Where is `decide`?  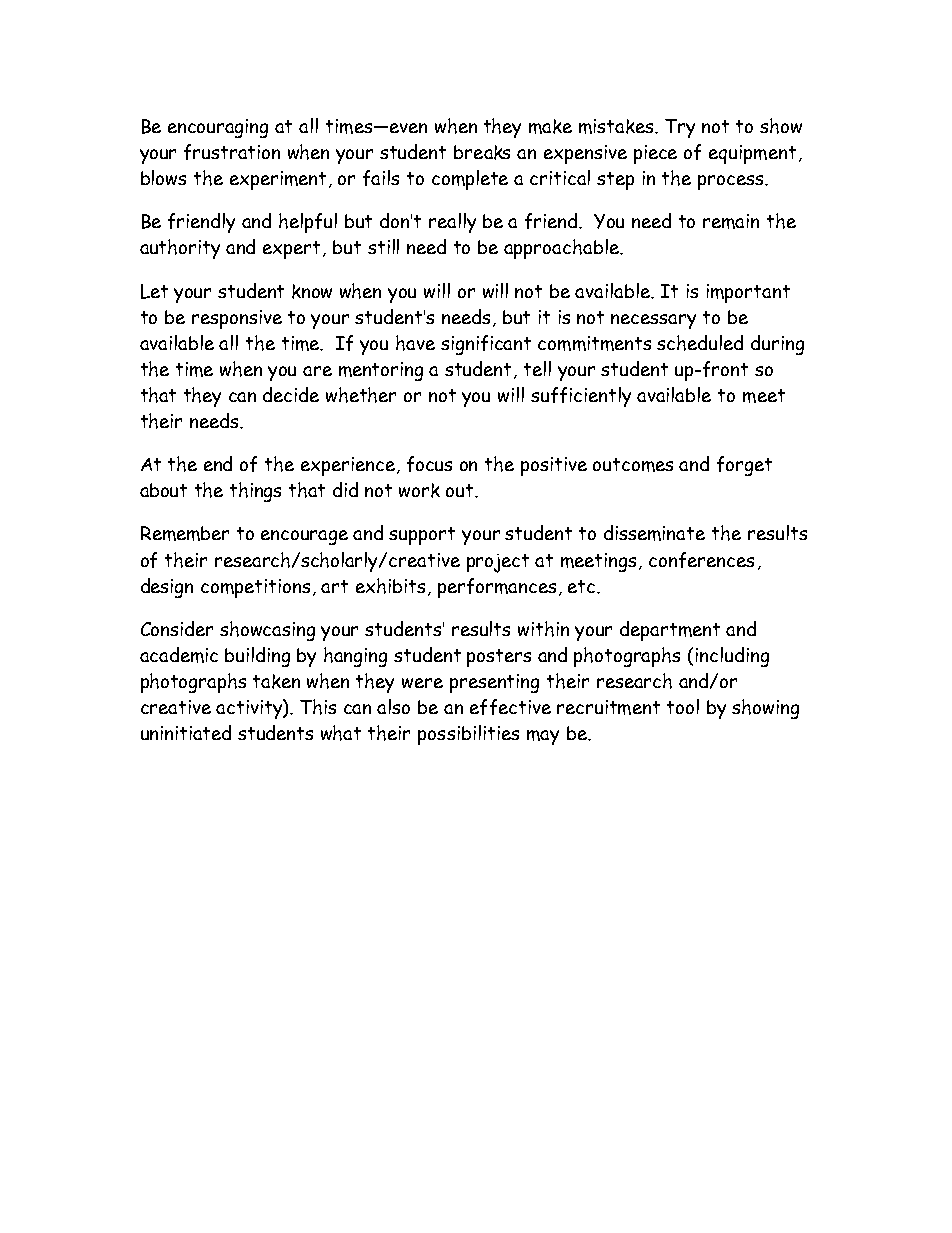
decide is located at coordinates (291, 394).
